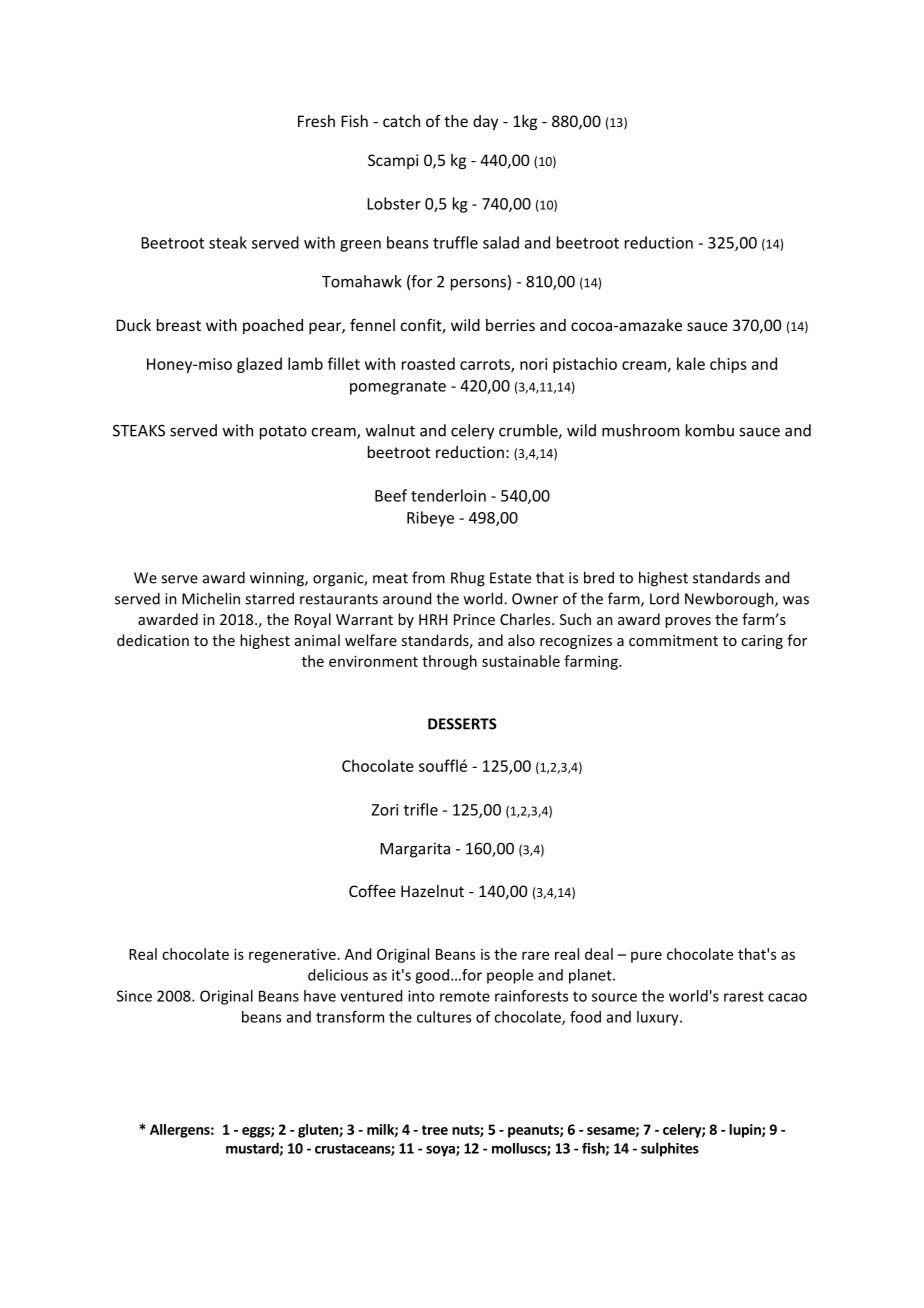 This screenshot has height=1308, width=924. I want to click on day, so click(485, 122).
